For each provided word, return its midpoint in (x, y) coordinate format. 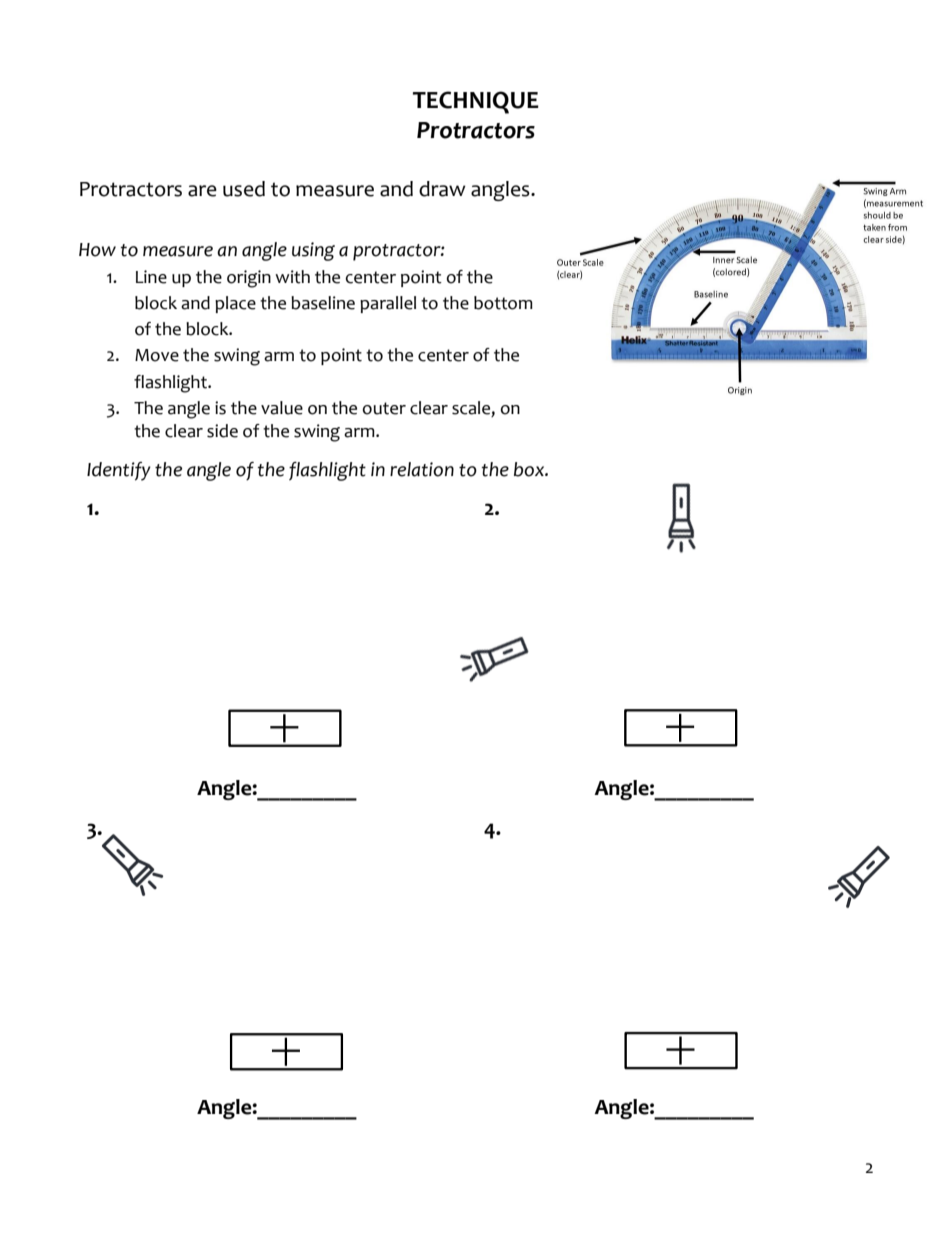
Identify (119, 471)
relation (422, 469)
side (222, 431)
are (202, 191)
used (244, 189)
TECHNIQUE (476, 102)
